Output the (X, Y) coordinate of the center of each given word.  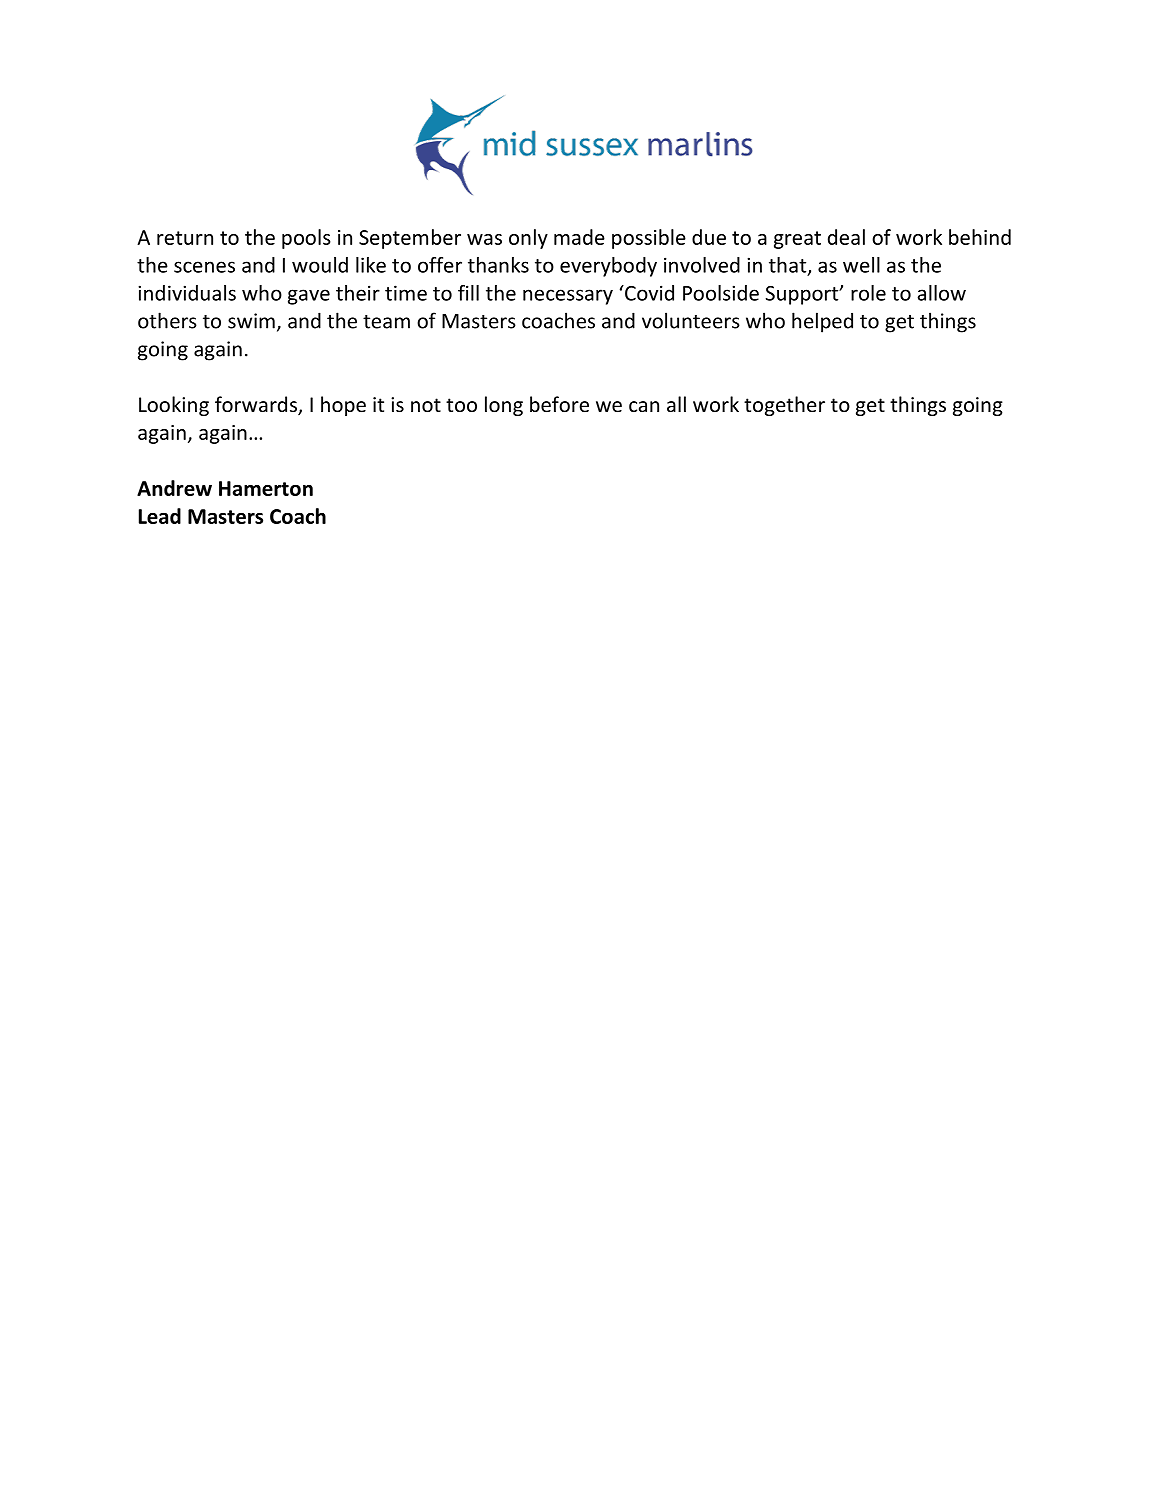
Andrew (174, 488)
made (579, 237)
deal (846, 237)
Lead (160, 516)
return (185, 238)
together (784, 406)
